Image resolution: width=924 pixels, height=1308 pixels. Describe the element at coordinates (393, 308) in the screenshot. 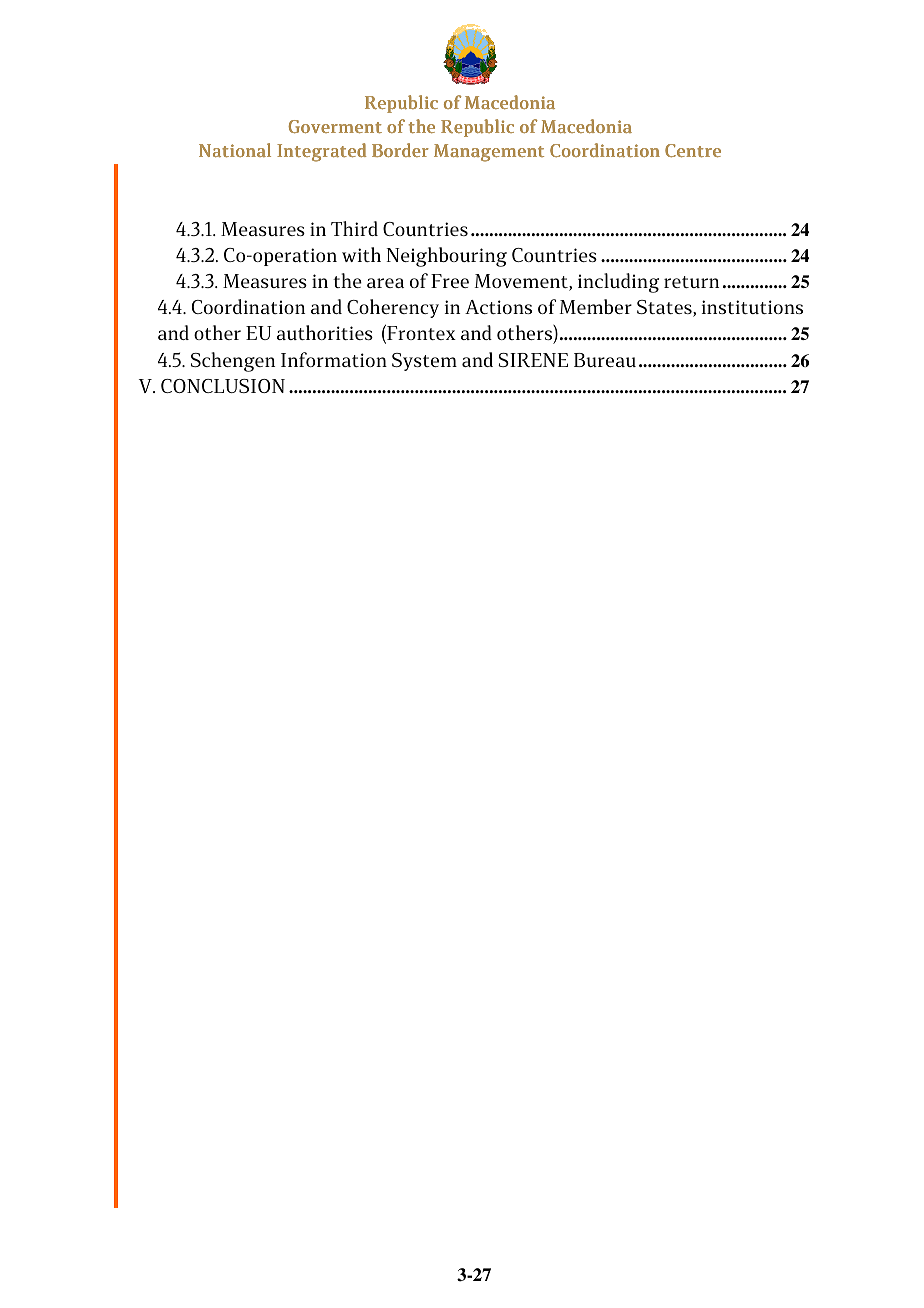

I see `Coherency` at that location.
